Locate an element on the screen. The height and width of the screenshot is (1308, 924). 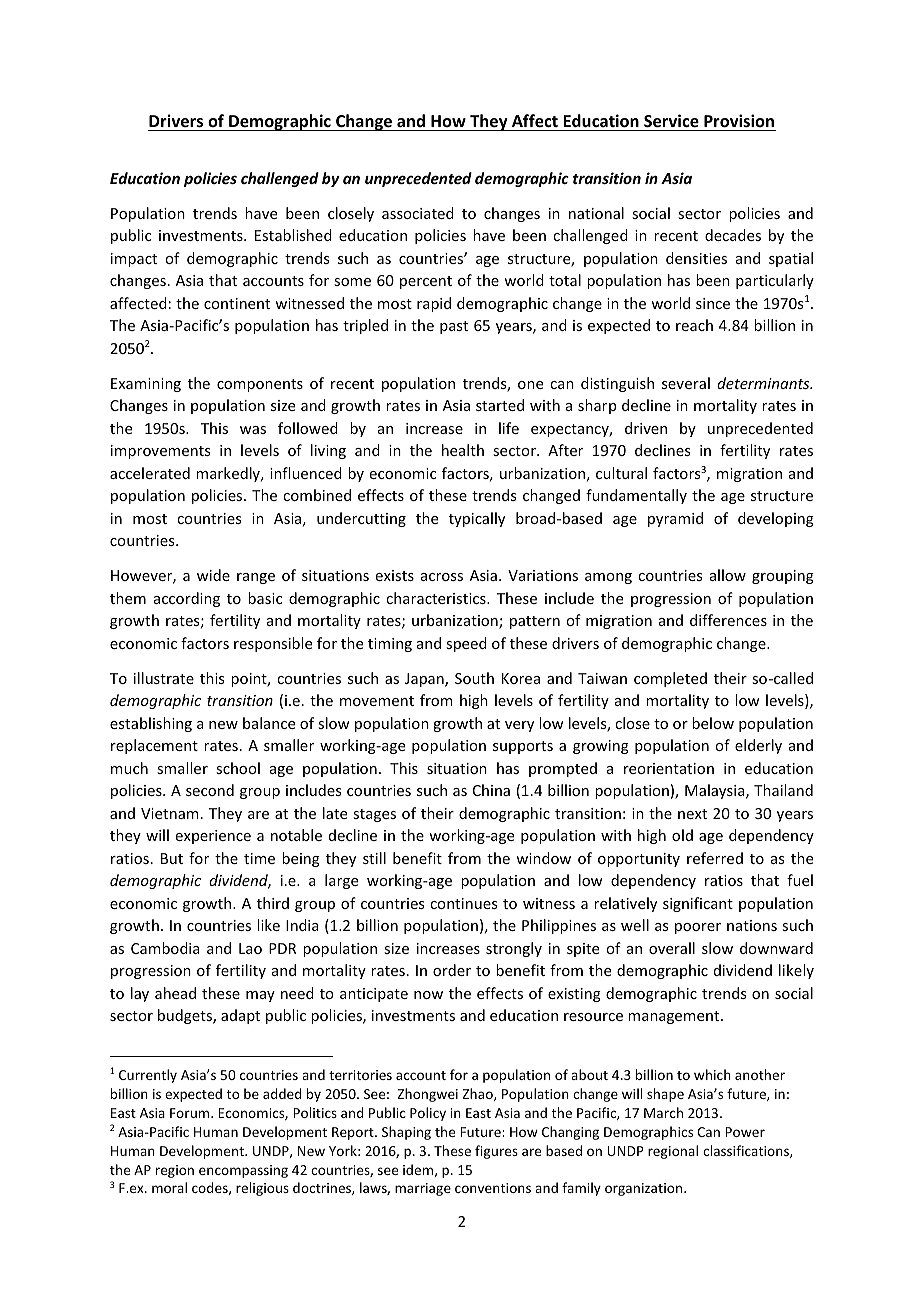
speed is located at coordinates (466, 644).
